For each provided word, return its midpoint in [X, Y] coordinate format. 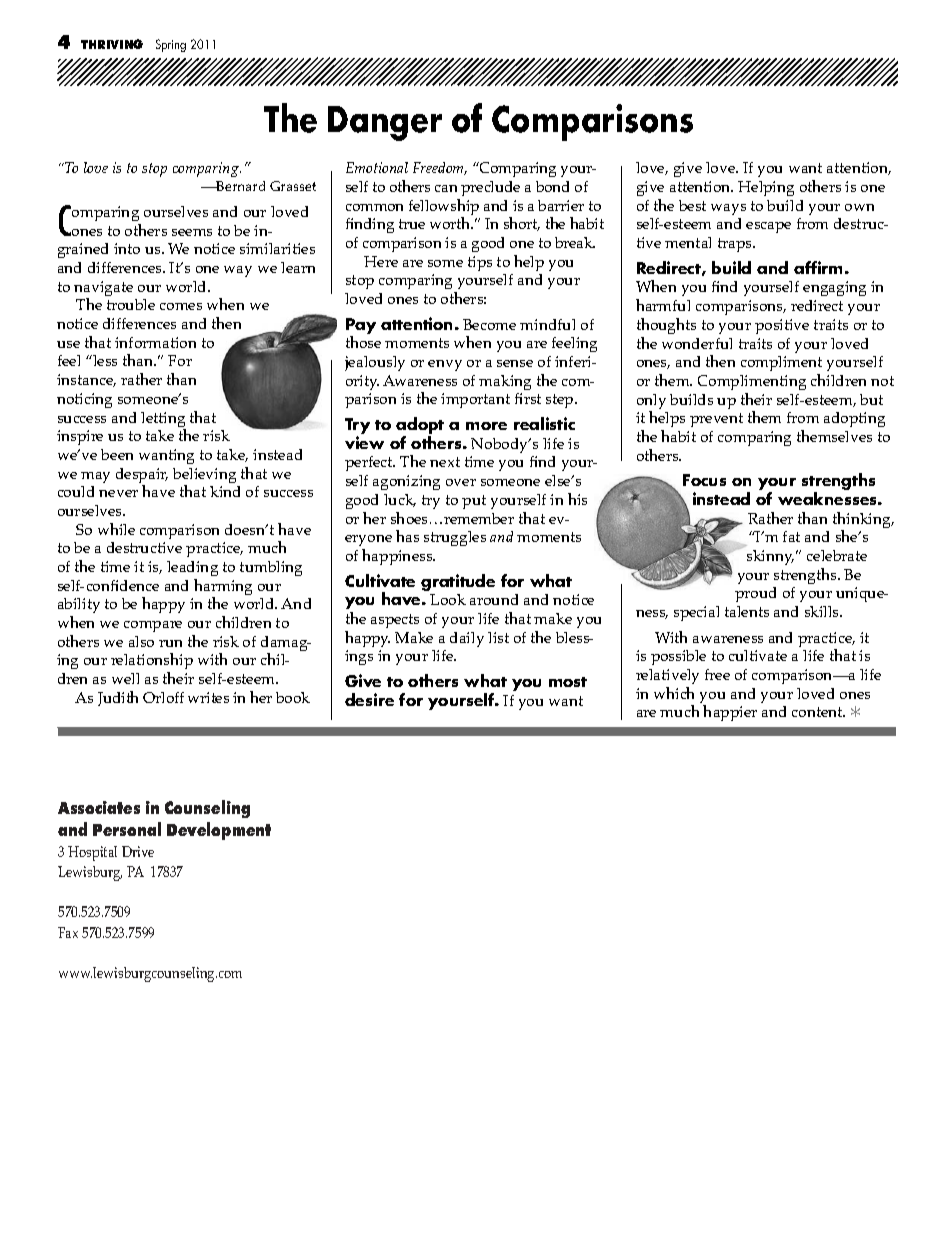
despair [142, 477]
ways [728, 209]
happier [730, 713]
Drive [138, 851]
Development [219, 831]
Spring [171, 45]
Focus [704, 480]
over [461, 482]
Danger [385, 123]
